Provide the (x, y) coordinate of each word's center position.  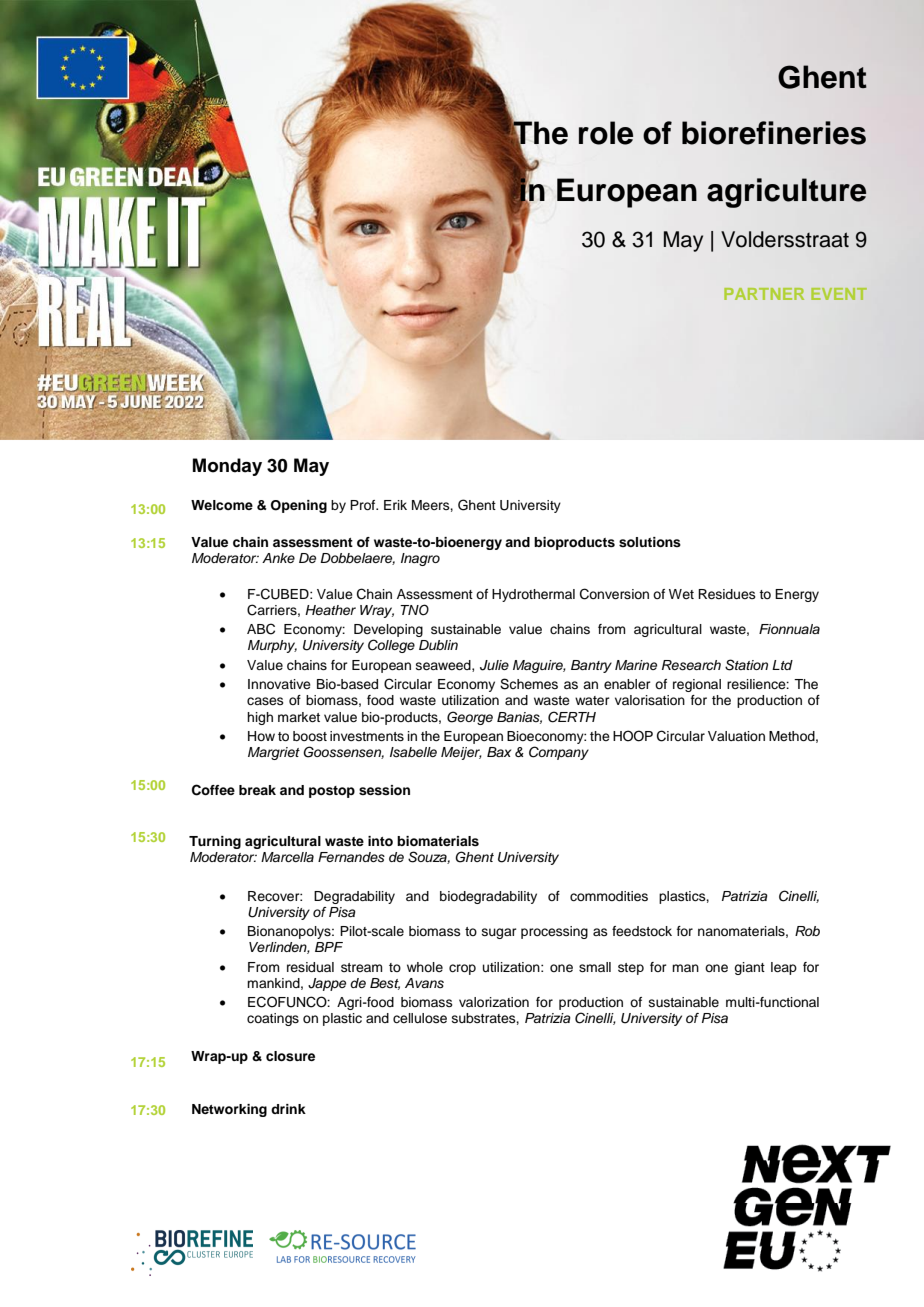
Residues (727, 594)
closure (290, 1056)
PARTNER (764, 294)
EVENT (839, 294)
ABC (261, 629)
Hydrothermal (533, 595)
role (606, 133)
